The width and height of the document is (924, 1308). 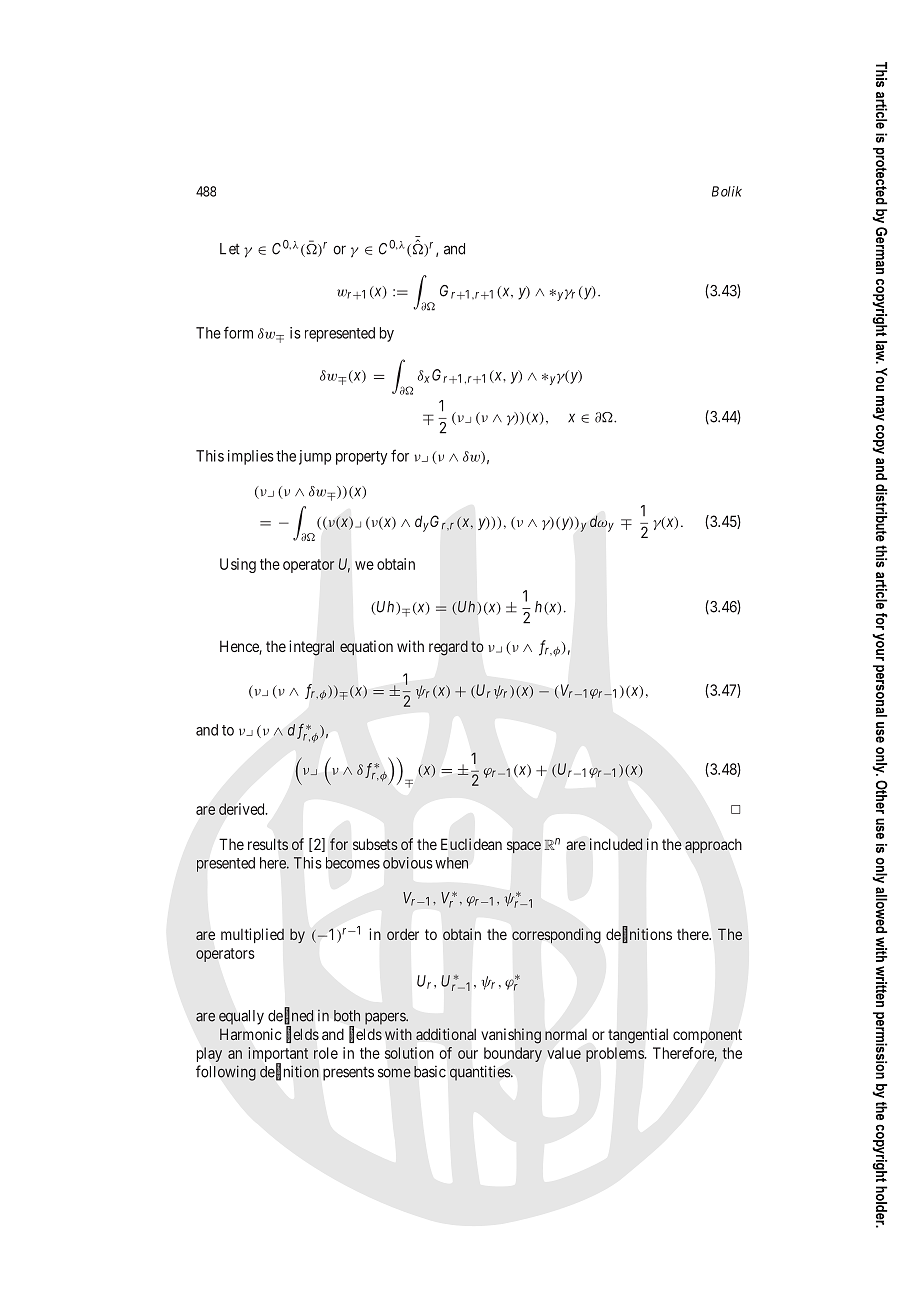 I want to click on important, so click(x=278, y=1056).
